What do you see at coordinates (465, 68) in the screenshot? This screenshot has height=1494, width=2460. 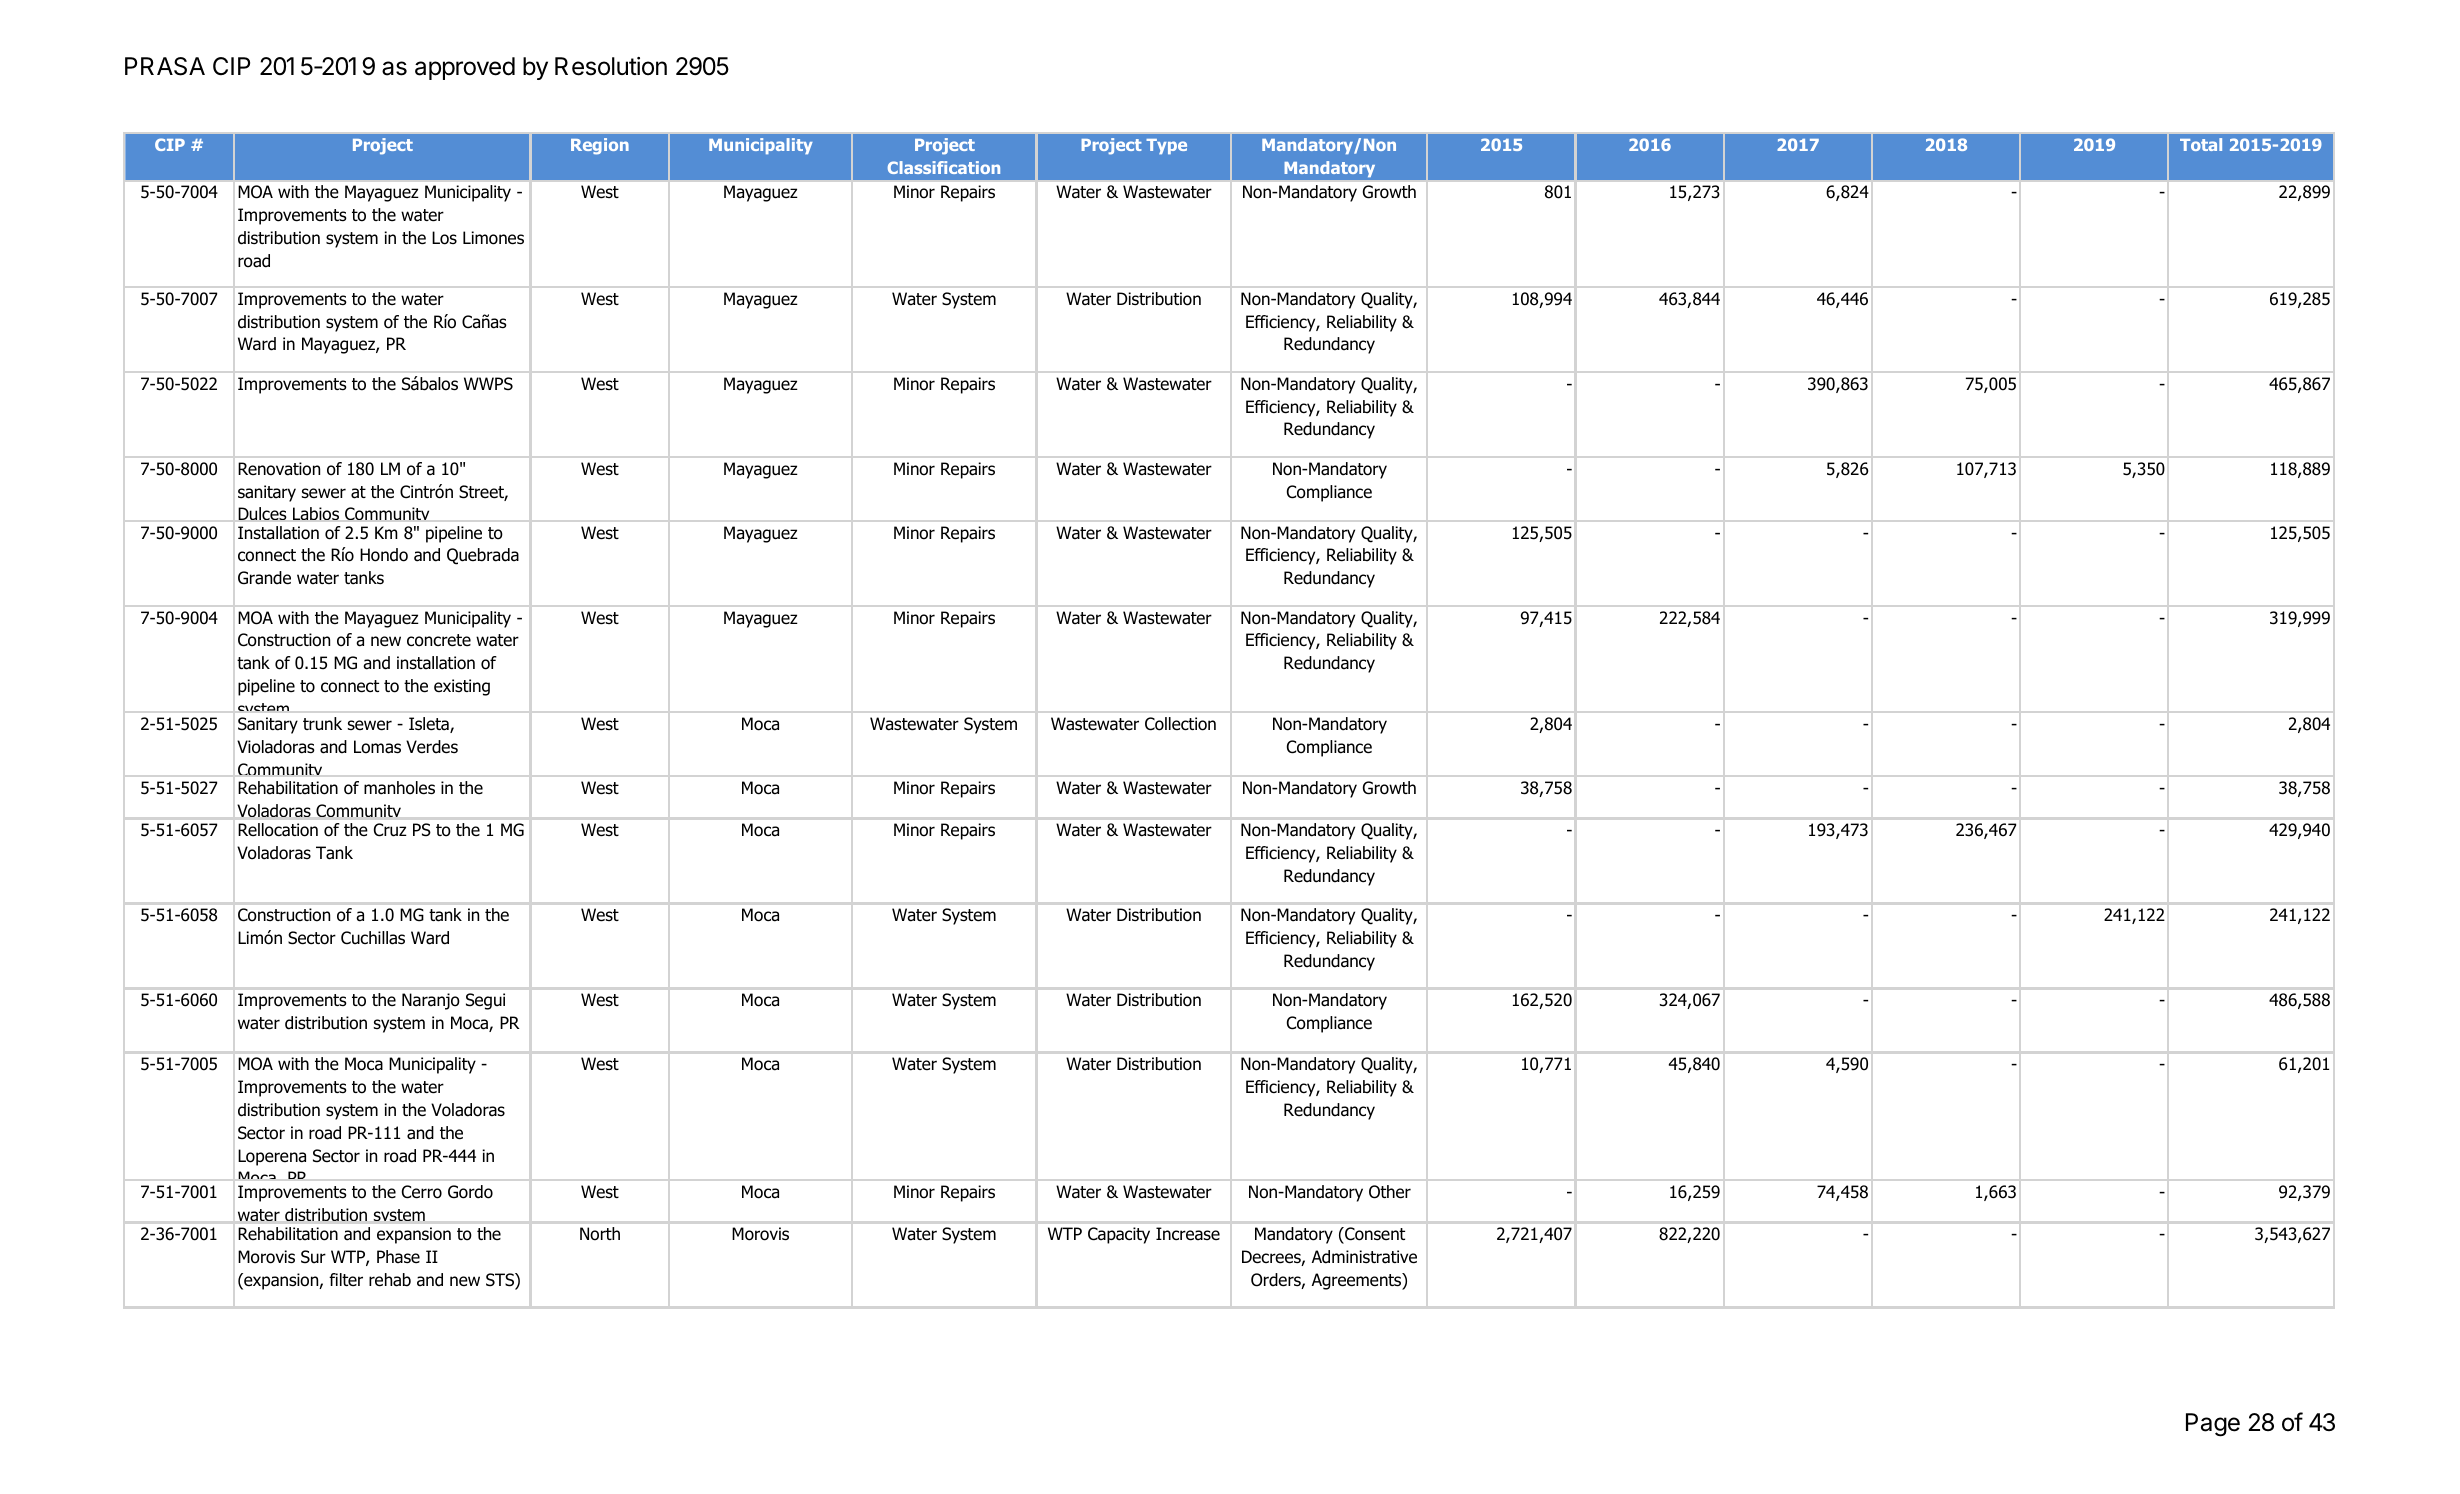 I see `approved` at bounding box center [465, 68].
